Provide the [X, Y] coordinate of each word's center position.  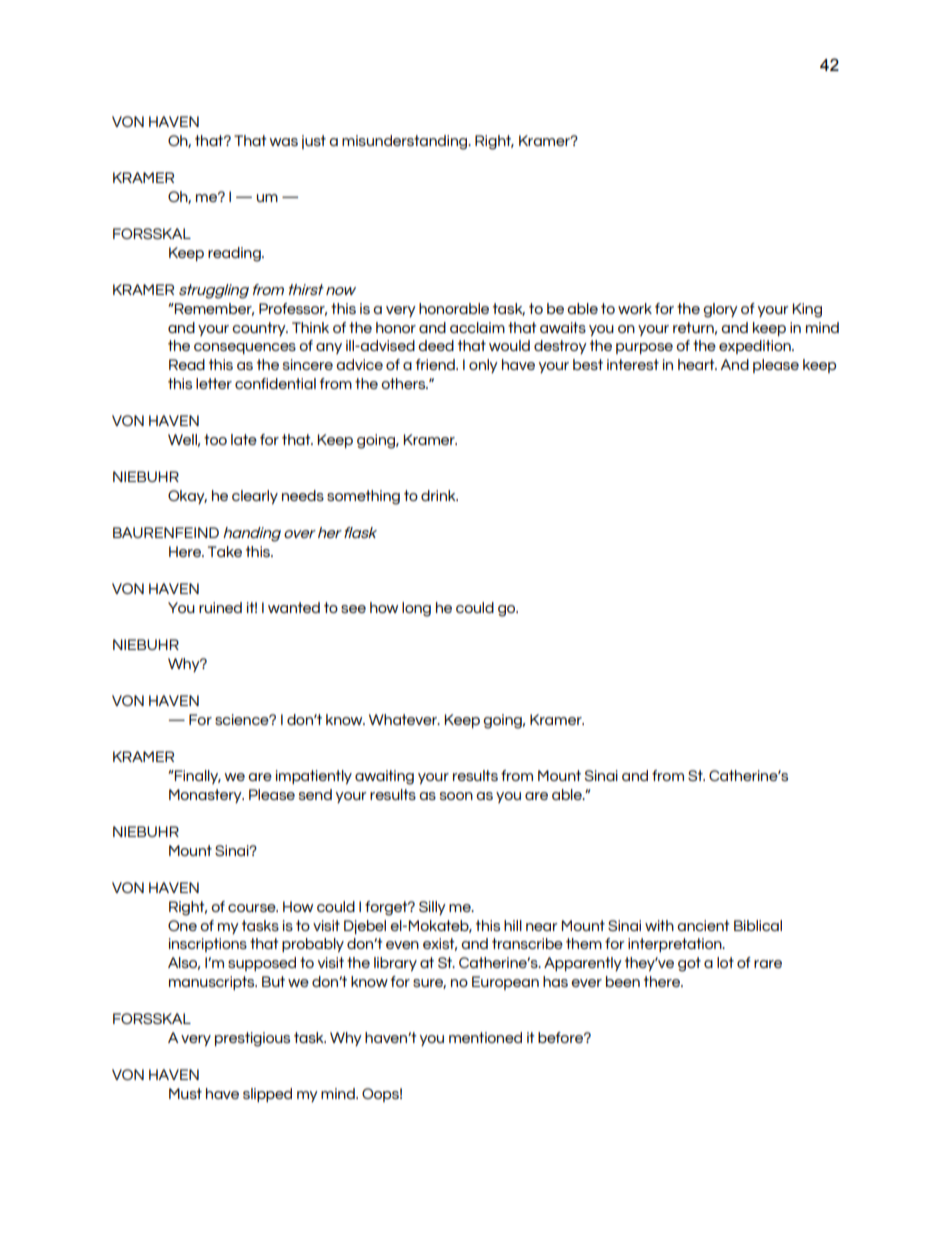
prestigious [252, 1039]
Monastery [206, 796]
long [416, 609]
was [284, 142]
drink [439, 495]
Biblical [758, 925]
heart [697, 364]
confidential [275, 383]
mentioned [485, 1037]
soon [456, 796]
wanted [294, 607]
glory [720, 310]
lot [725, 962]
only [483, 366]
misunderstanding [406, 142]
